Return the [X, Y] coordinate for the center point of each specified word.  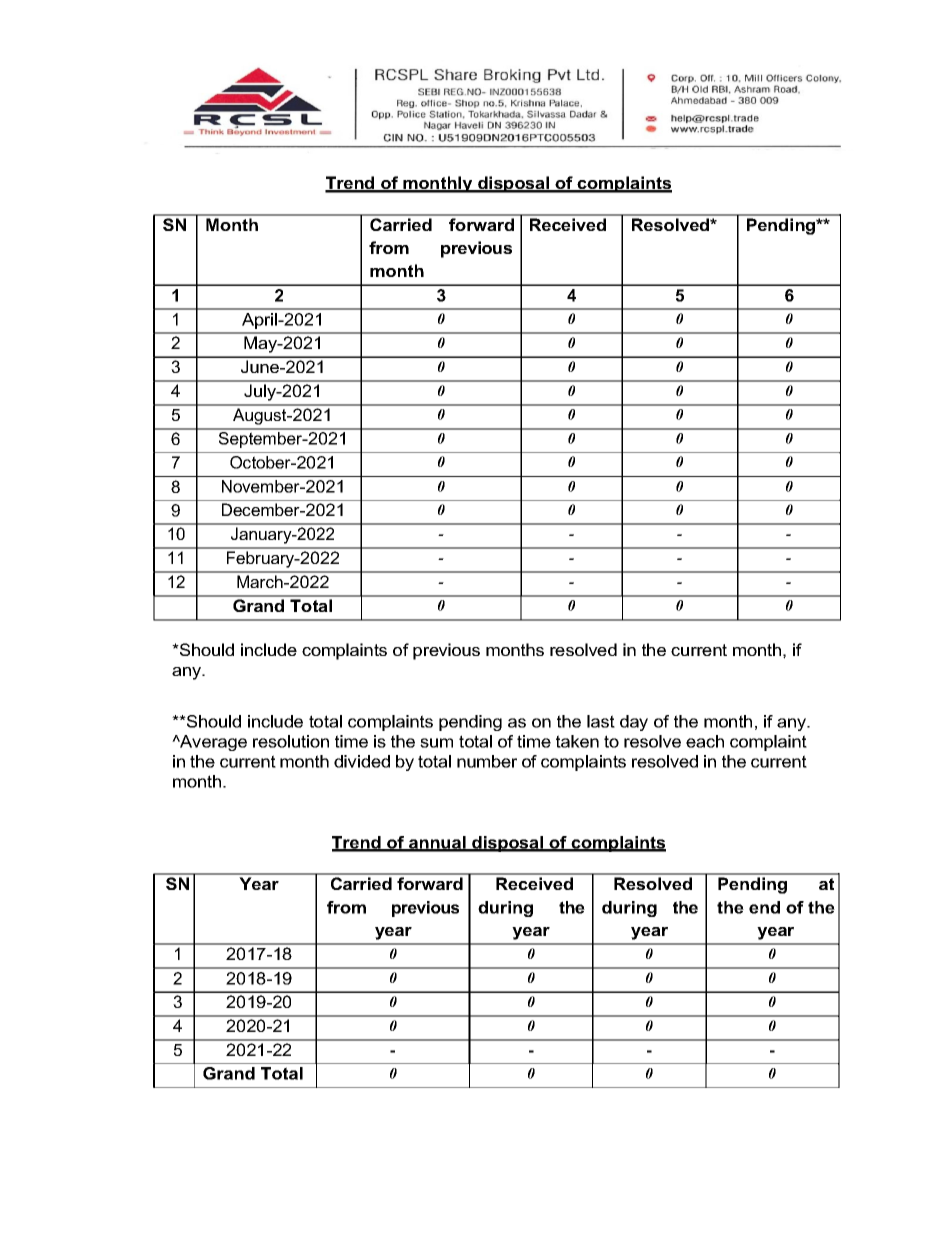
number [487, 761]
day [634, 723]
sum [436, 743]
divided [362, 761]
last [601, 721]
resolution [291, 741]
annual [437, 843]
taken [577, 741]
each [705, 741]
